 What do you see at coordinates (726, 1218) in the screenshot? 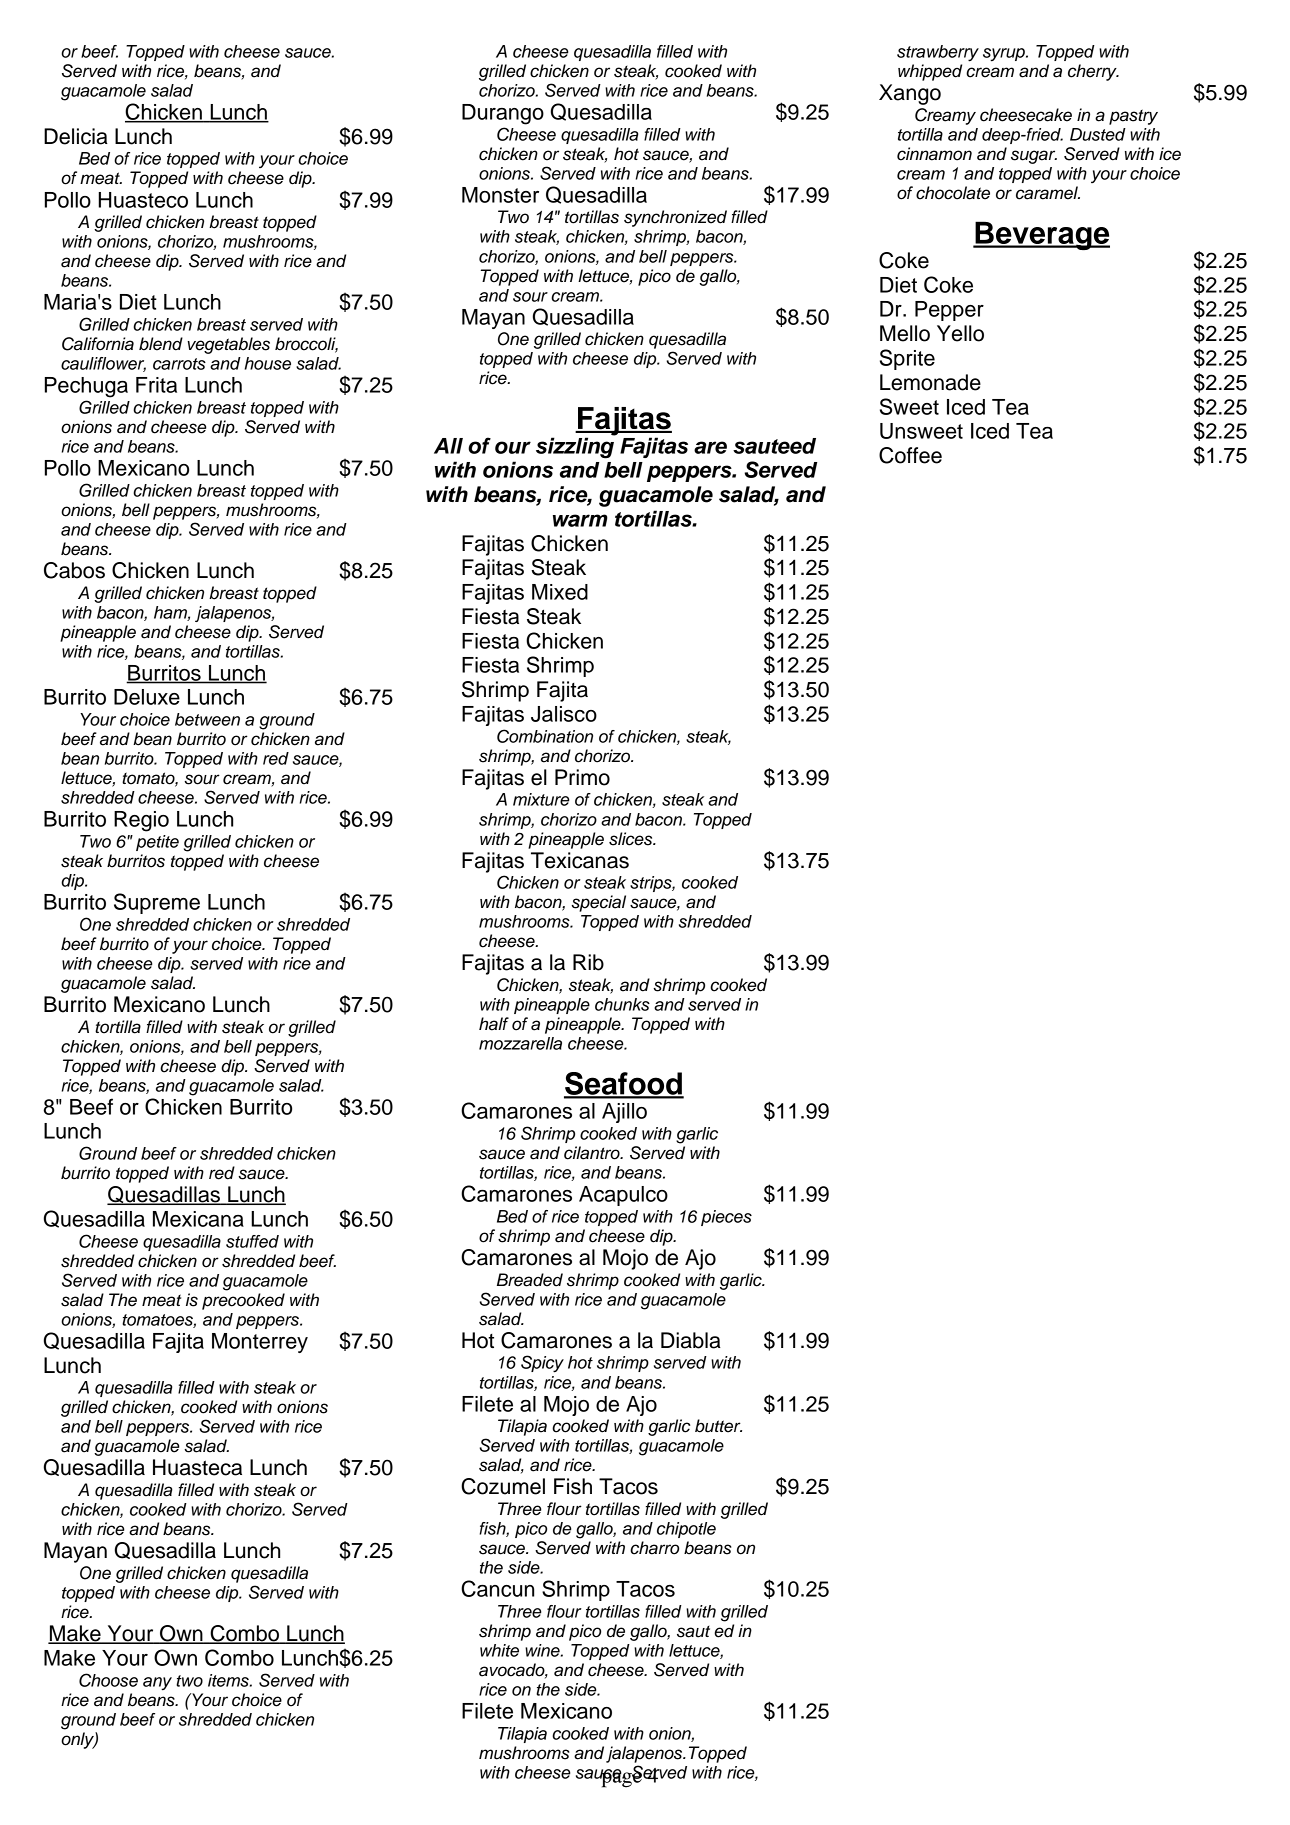
I see `pieces` at bounding box center [726, 1218].
